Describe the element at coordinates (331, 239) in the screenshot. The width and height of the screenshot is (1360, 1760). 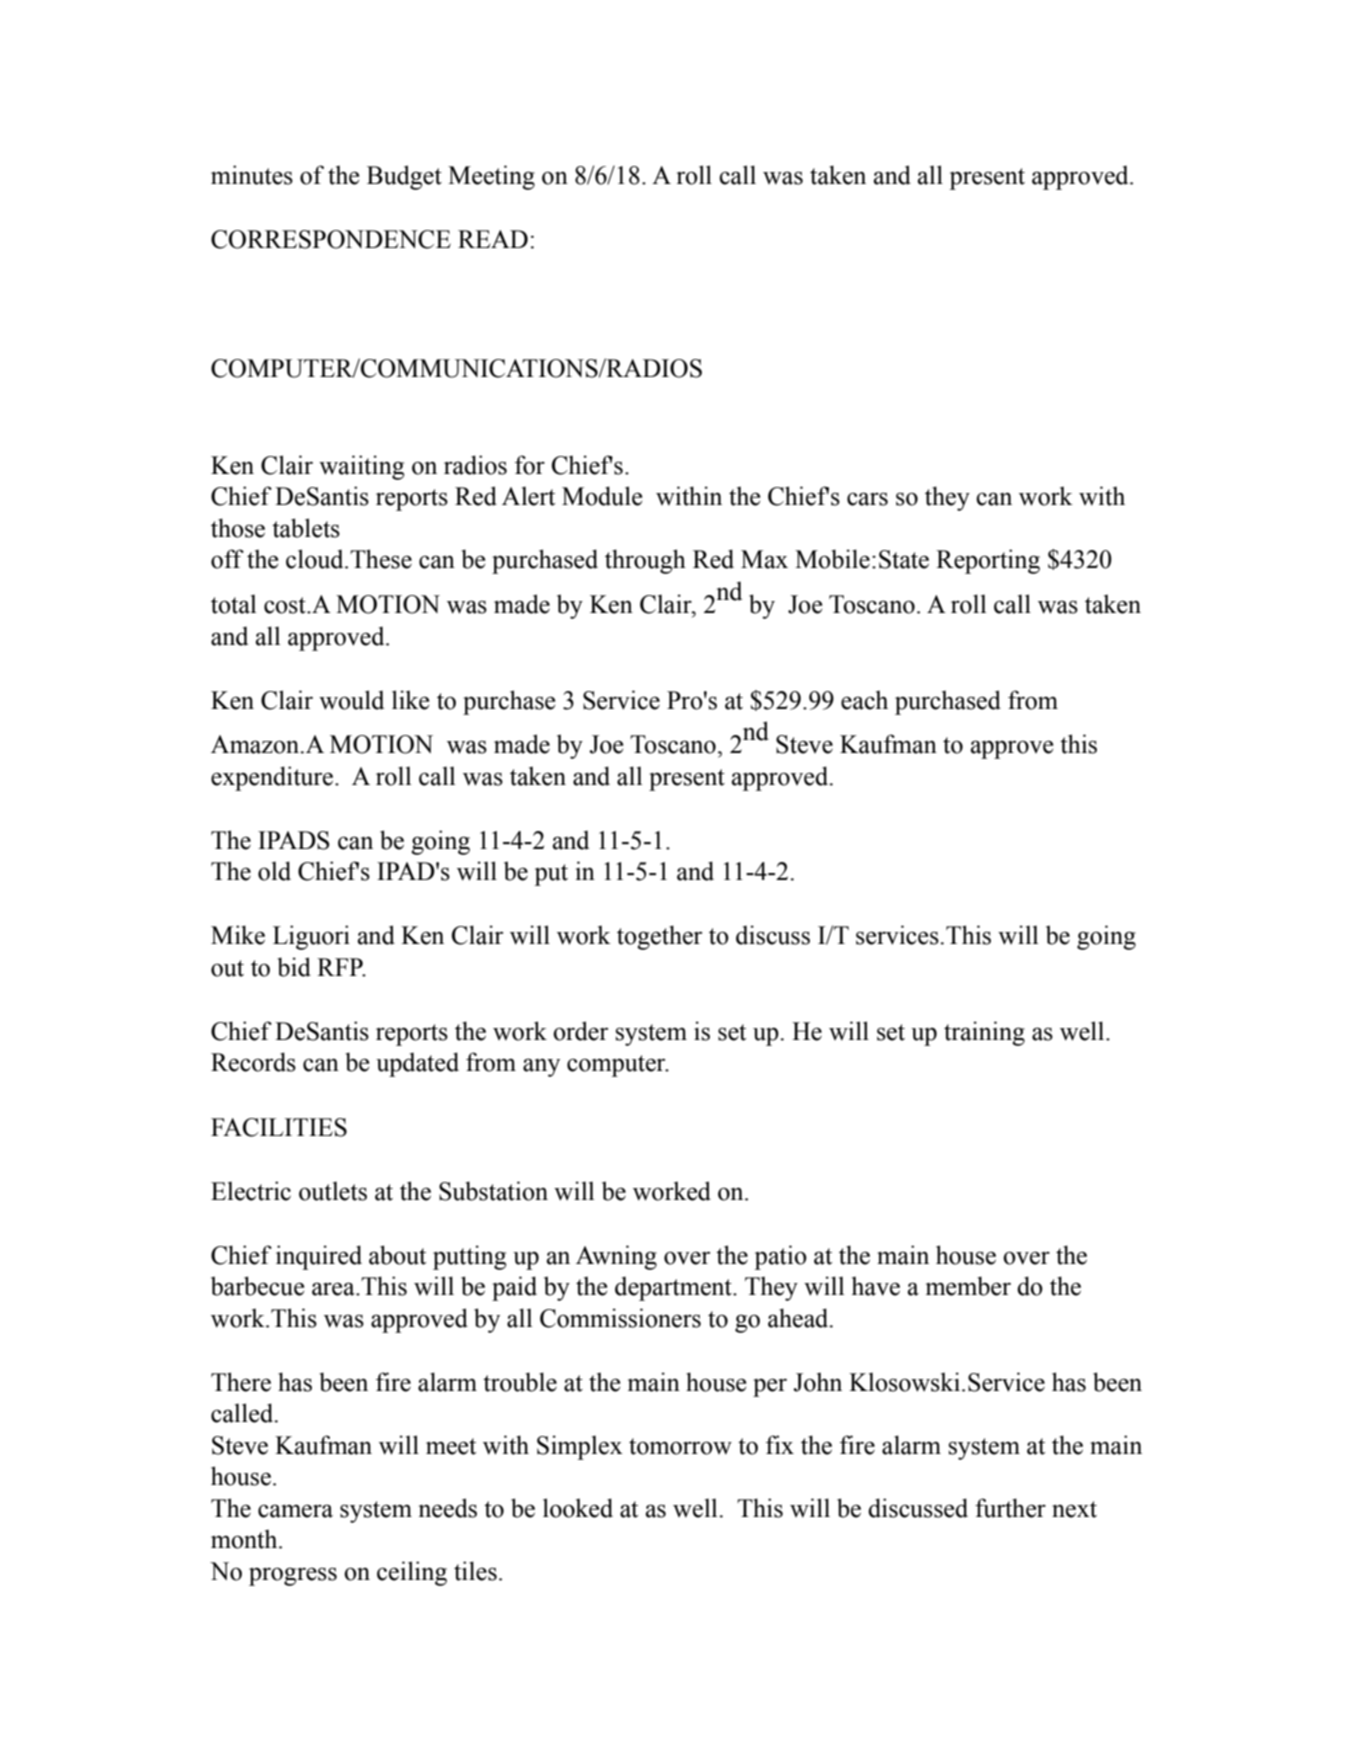
I see `CORRESPONDENCE` at that location.
